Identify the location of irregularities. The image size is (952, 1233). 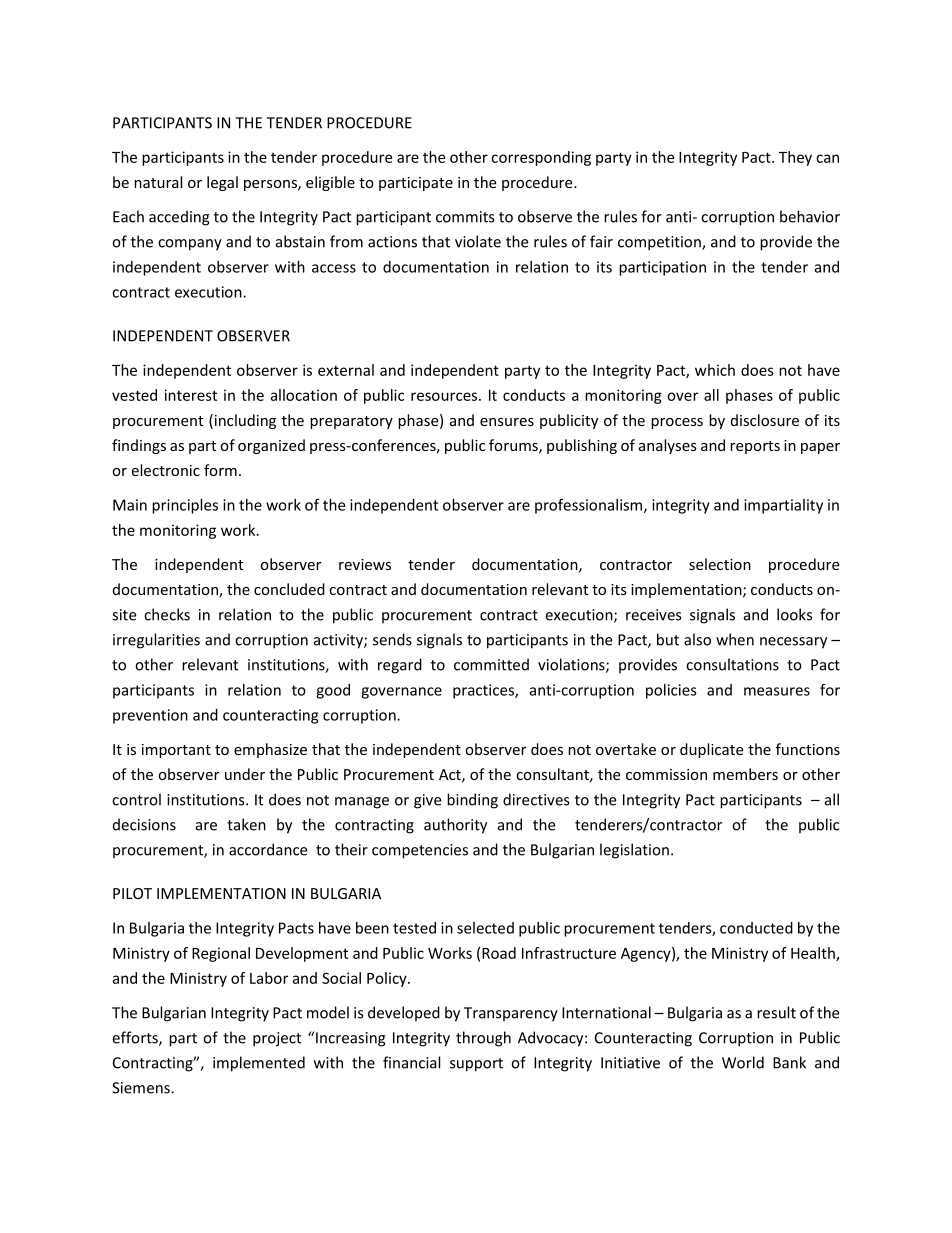
(156, 641).
